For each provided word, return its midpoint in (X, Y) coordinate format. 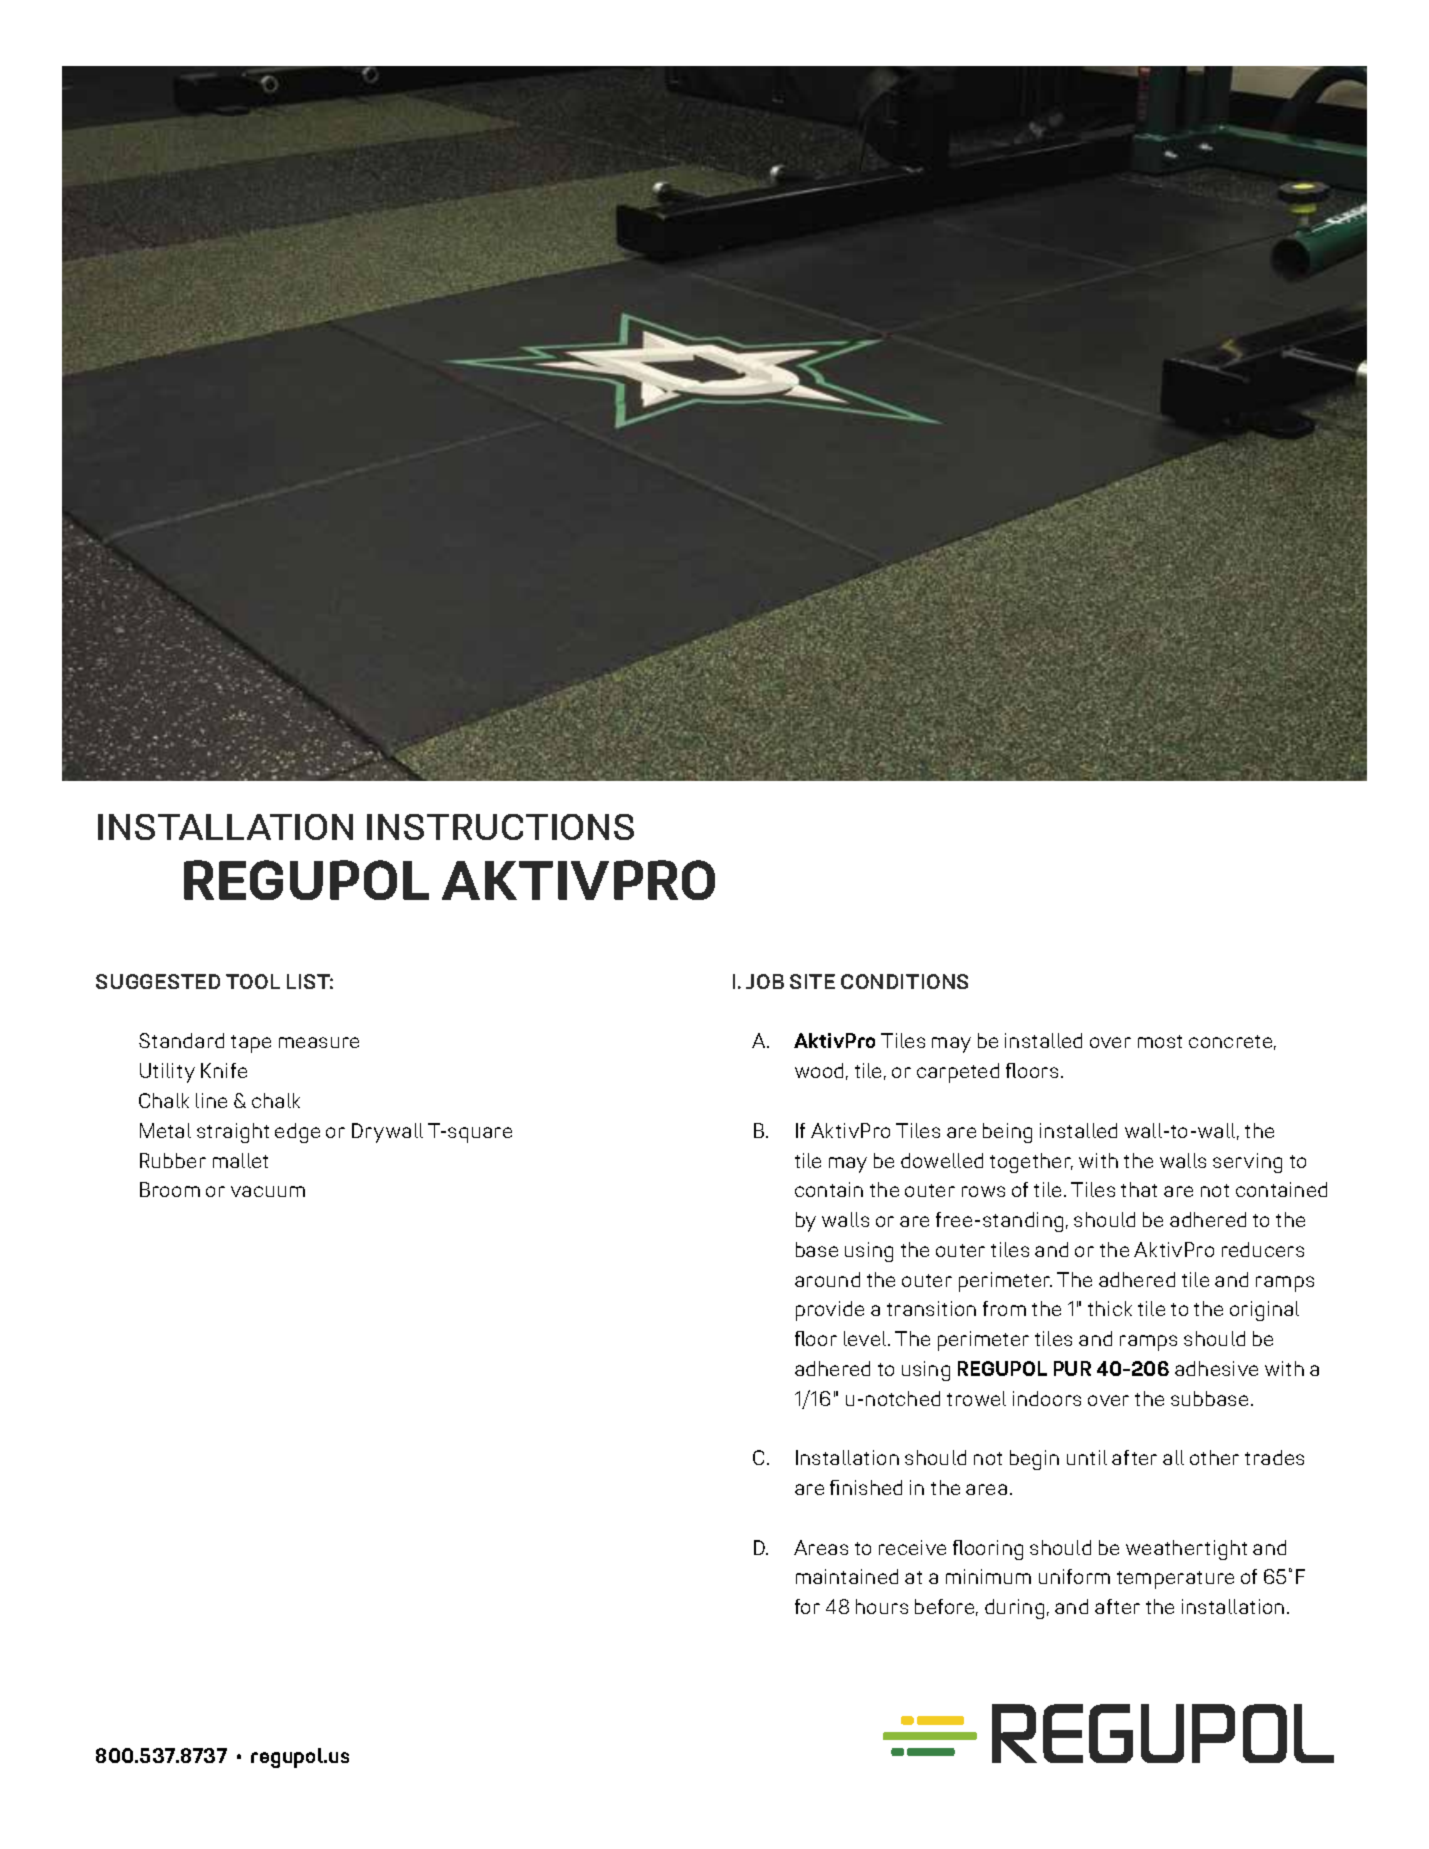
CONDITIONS (904, 981)
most (1160, 1041)
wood (819, 1070)
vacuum (268, 1191)
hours (882, 1606)
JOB (765, 981)
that (1139, 1189)
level (866, 1338)
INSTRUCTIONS (500, 827)
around (827, 1279)
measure (319, 1042)
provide (830, 1311)
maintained (847, 1576)
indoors (1047, 1398)
